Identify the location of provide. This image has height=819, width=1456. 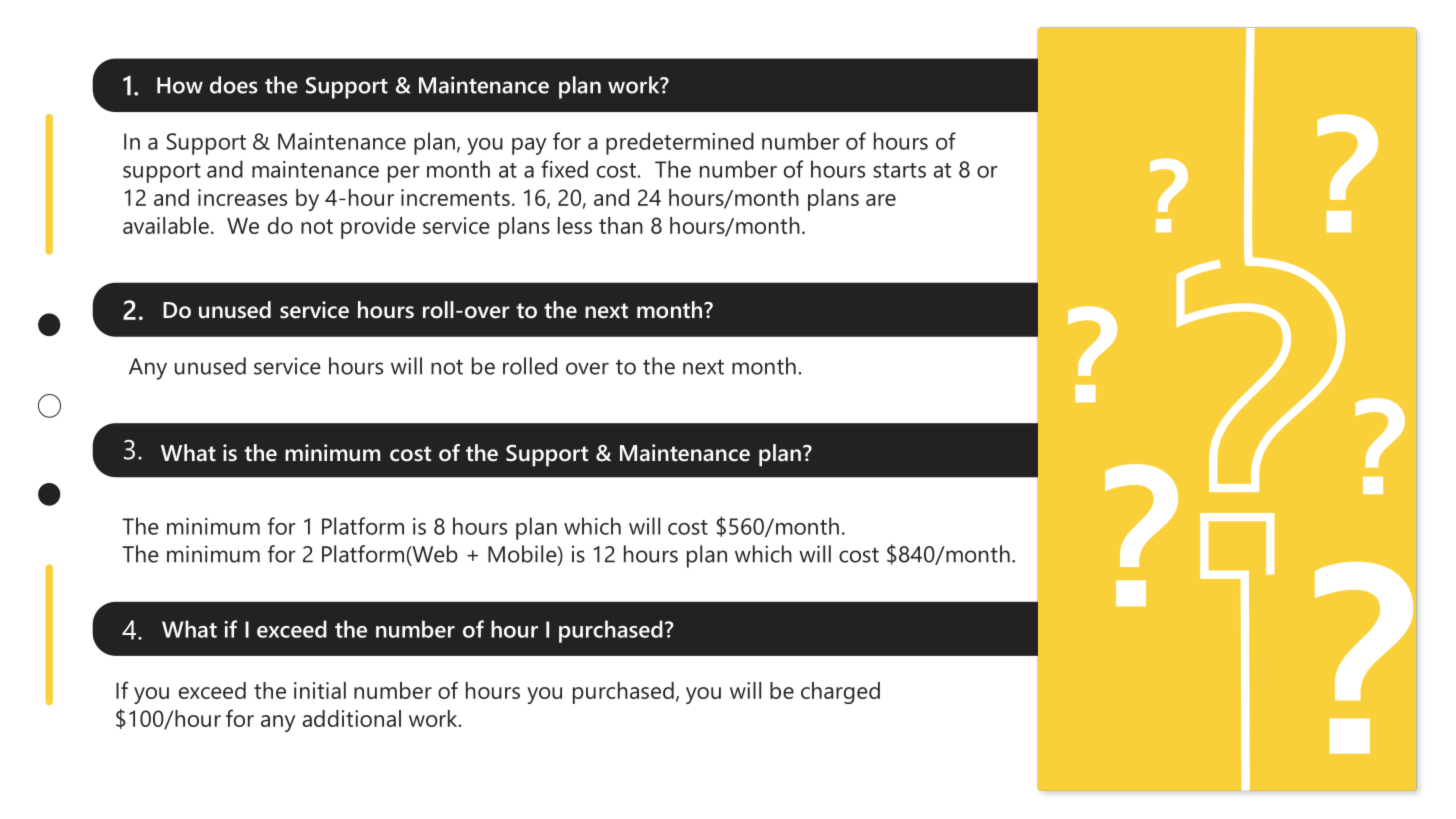
(378, 228).
